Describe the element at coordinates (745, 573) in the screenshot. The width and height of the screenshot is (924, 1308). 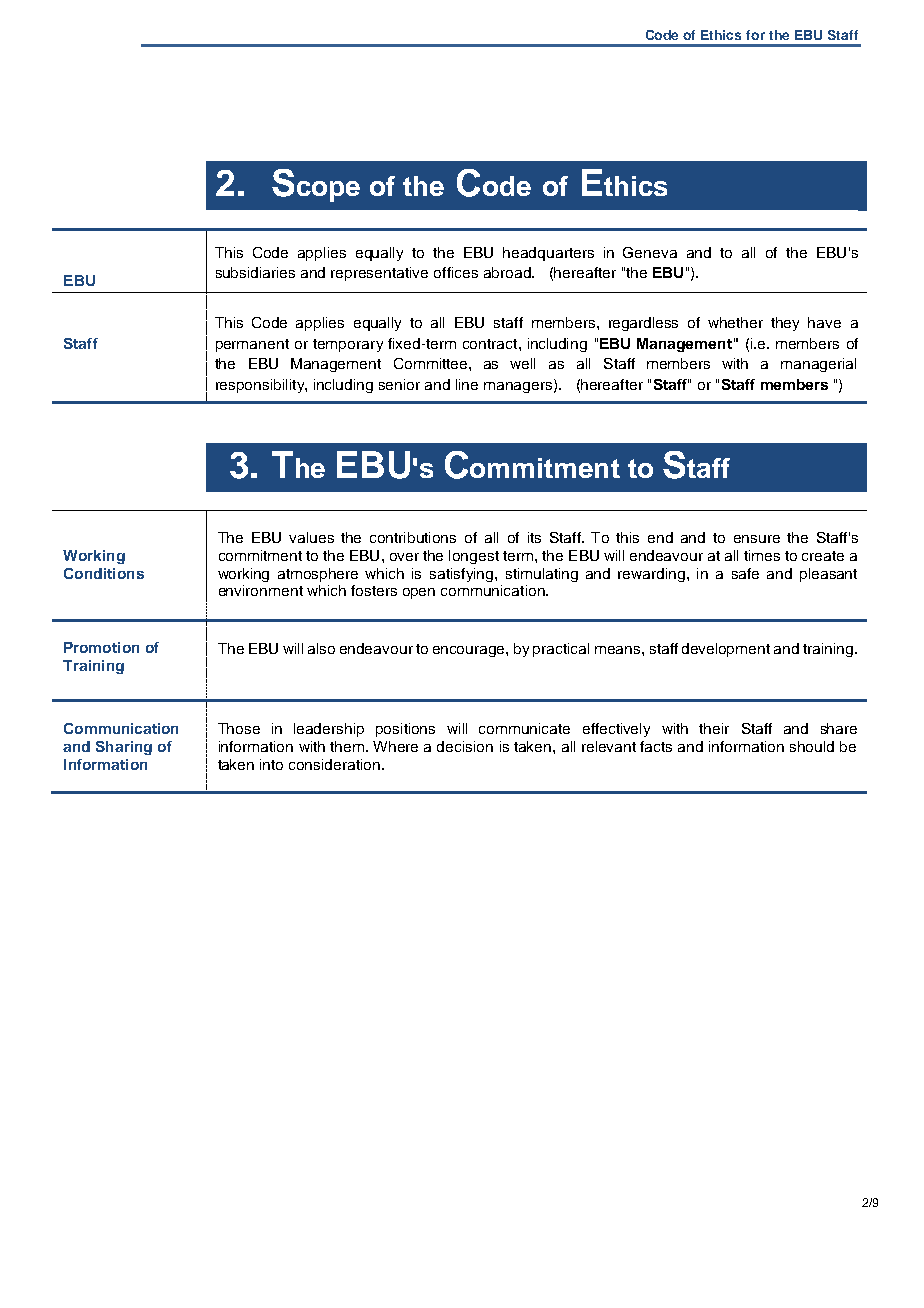
I see `safe` at that location.
